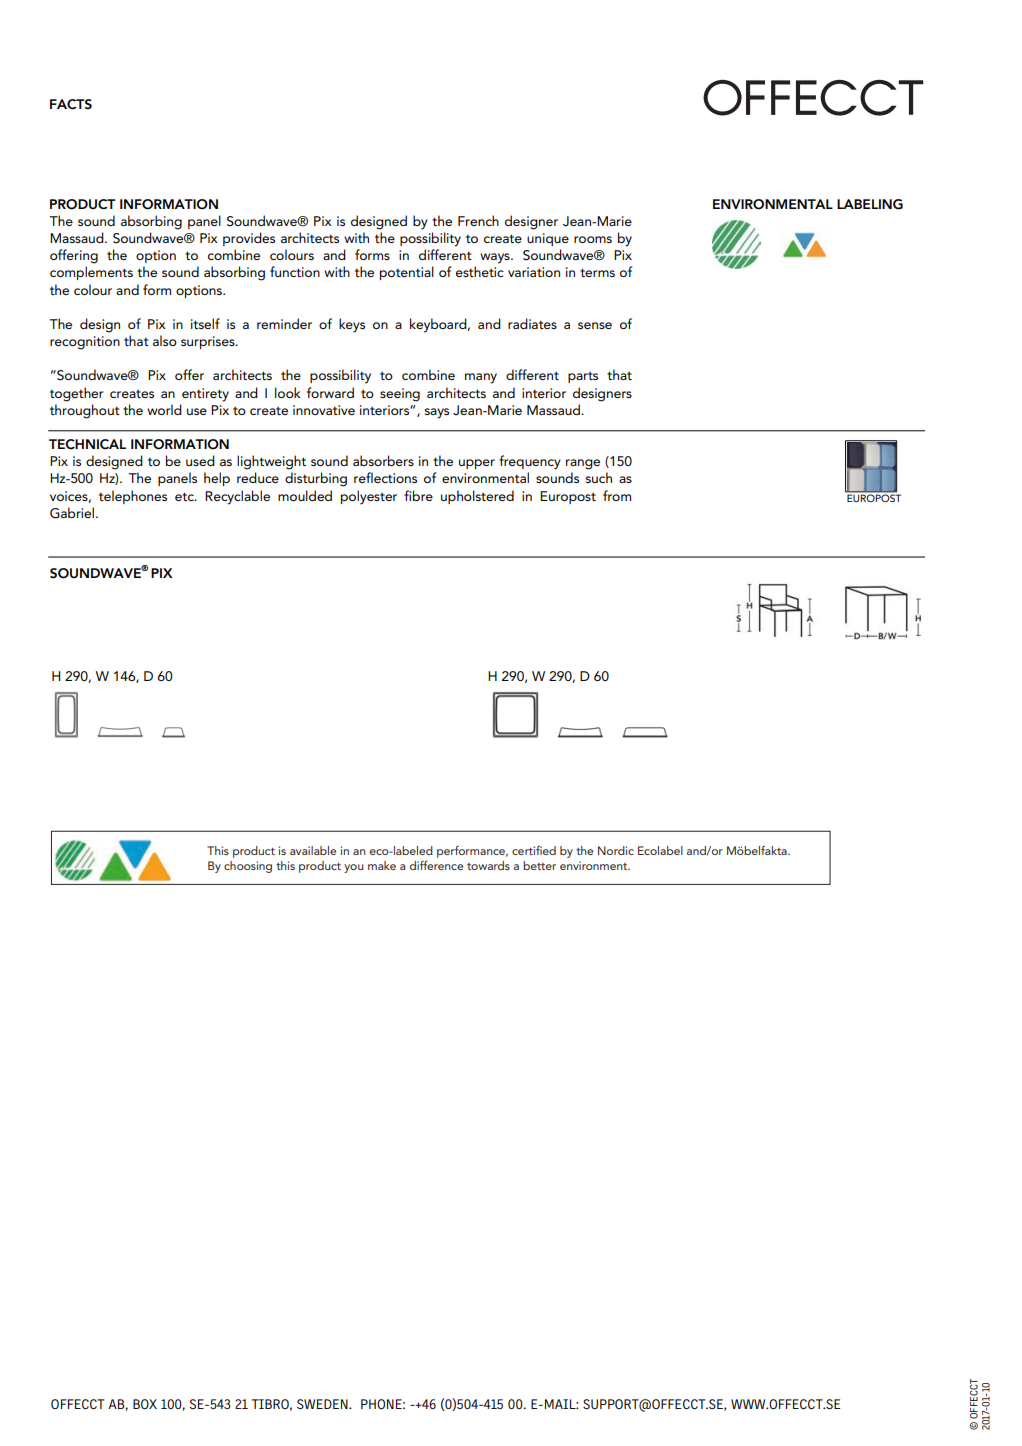 The width and height of the page is (1022, 1446). I want to click on French, so click(478, 220).
